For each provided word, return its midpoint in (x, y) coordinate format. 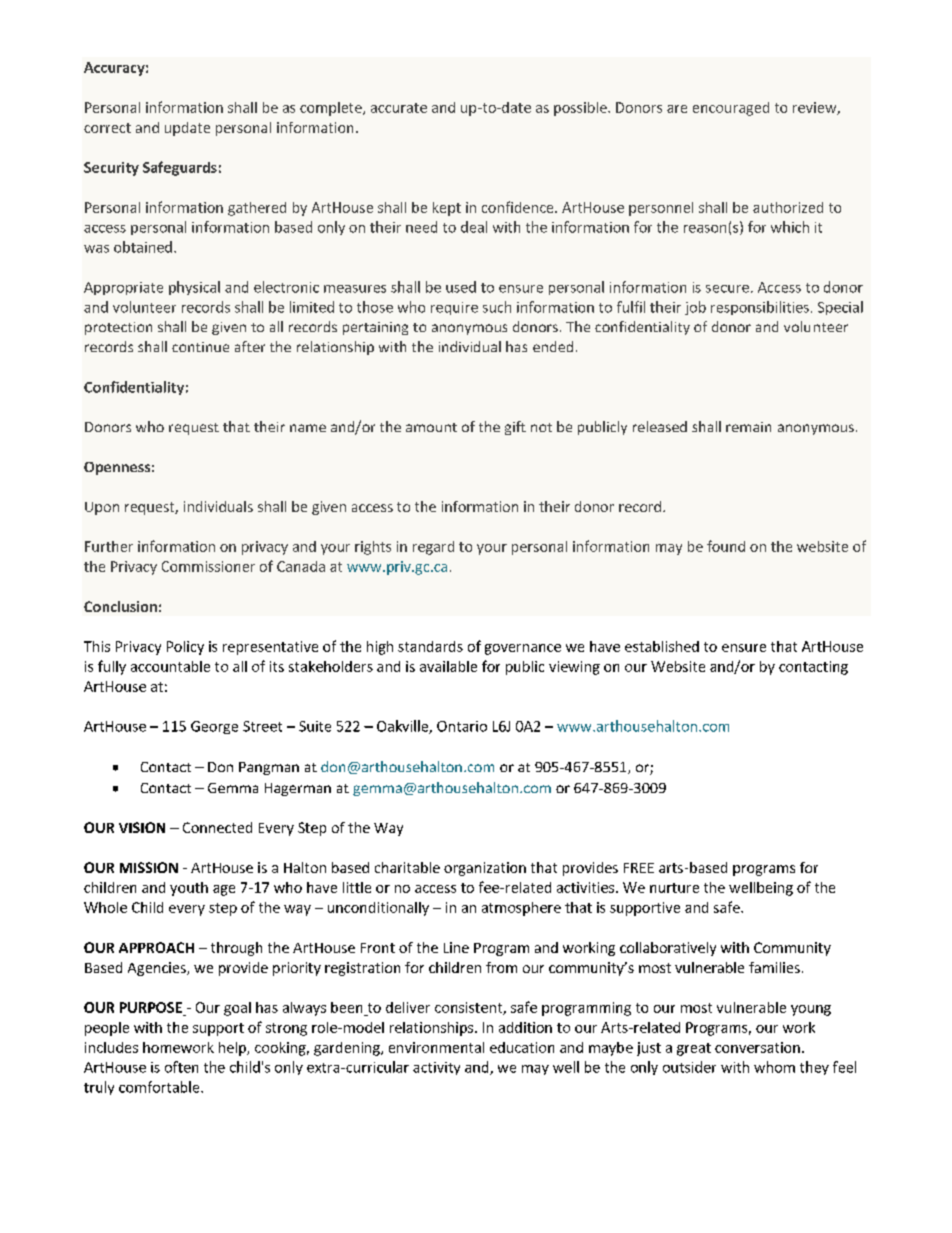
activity (436, 1068)
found (726, 546)
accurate (399, 108)
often (181, 1067)
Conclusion (120, 606)
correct (107, 128)
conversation (757, 1047)
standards (430, 646)
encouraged (731, 109)
